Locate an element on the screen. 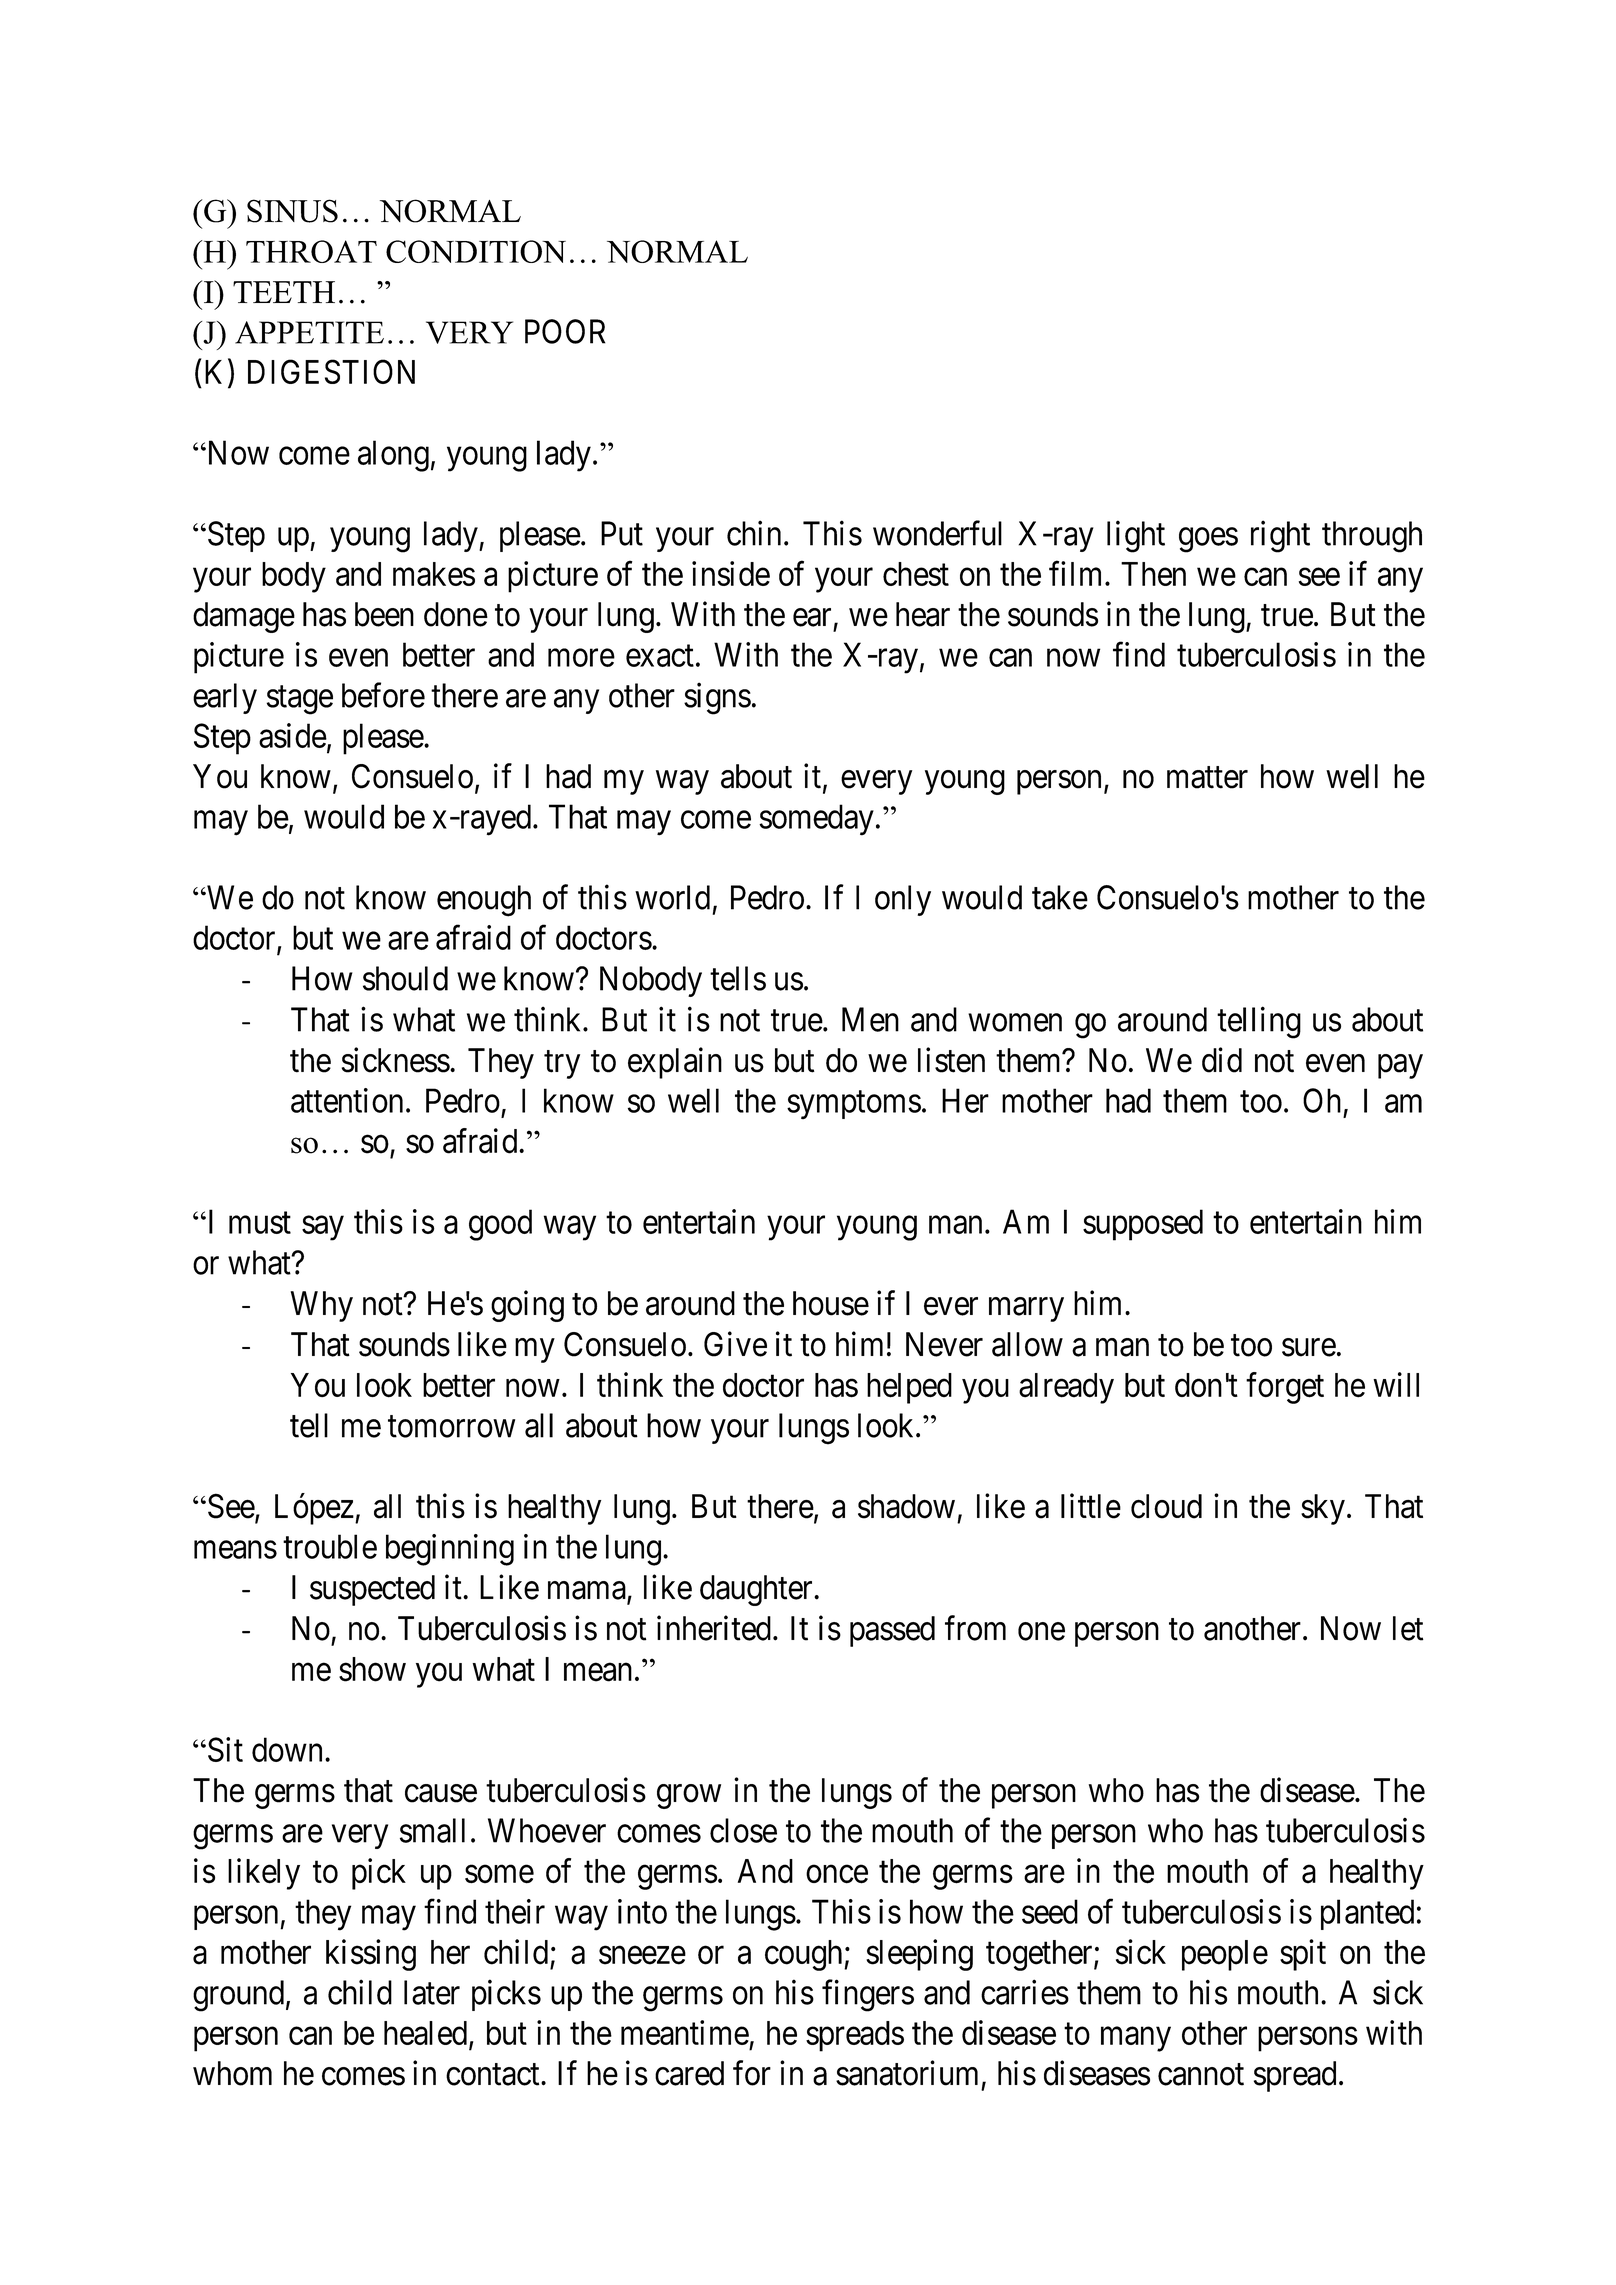 Image resolution: width=1616 pixels, height=2285 pixels. THROAT is located at coordinates (311, 251).
